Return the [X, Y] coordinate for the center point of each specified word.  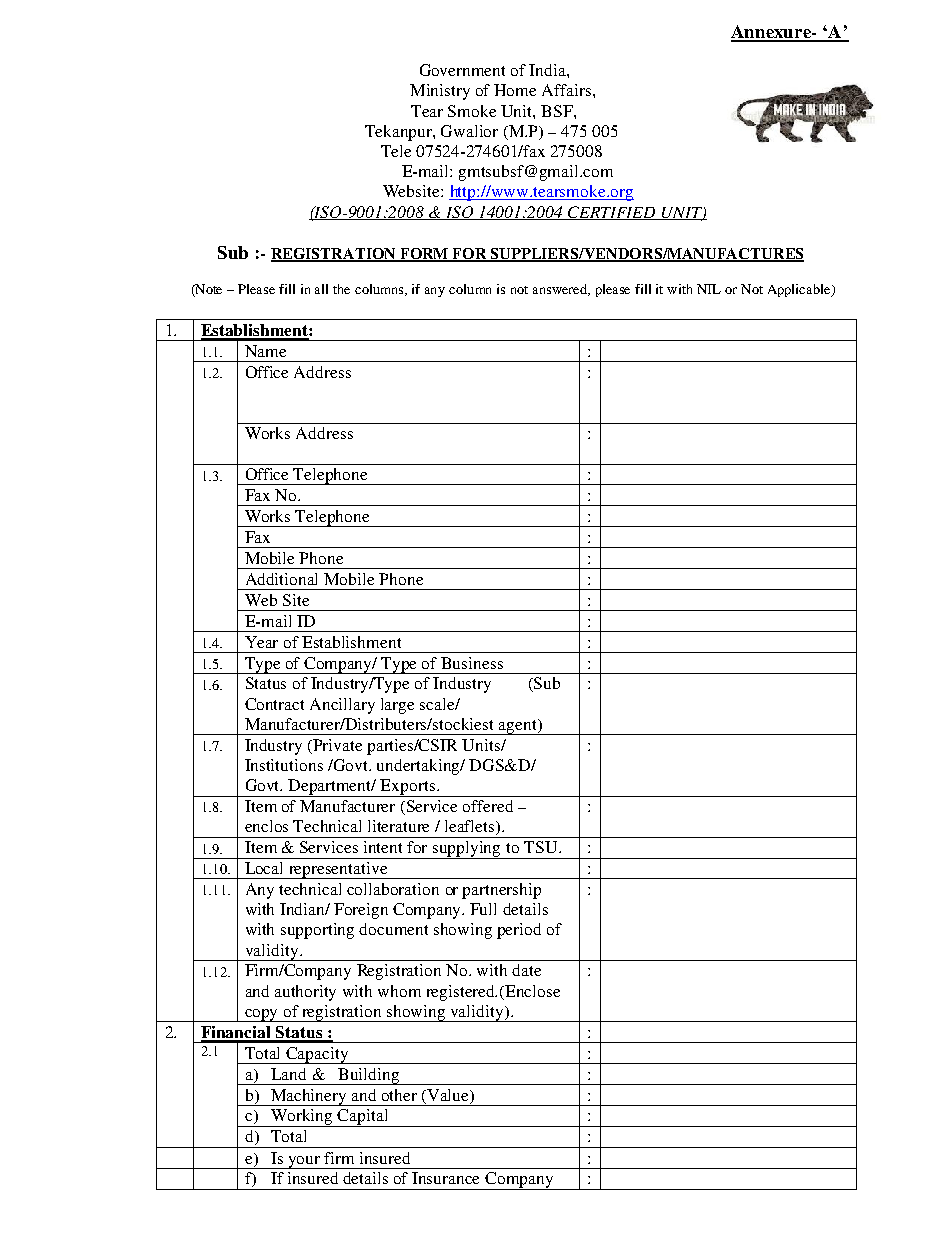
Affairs [566, 90]
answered [561, 290]
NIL [709, 289]
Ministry [440, 92]
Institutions [284, 765]
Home [515, 90]
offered [488, 806]
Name [265, 351]
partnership [501, 891]
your [304, 1162]
